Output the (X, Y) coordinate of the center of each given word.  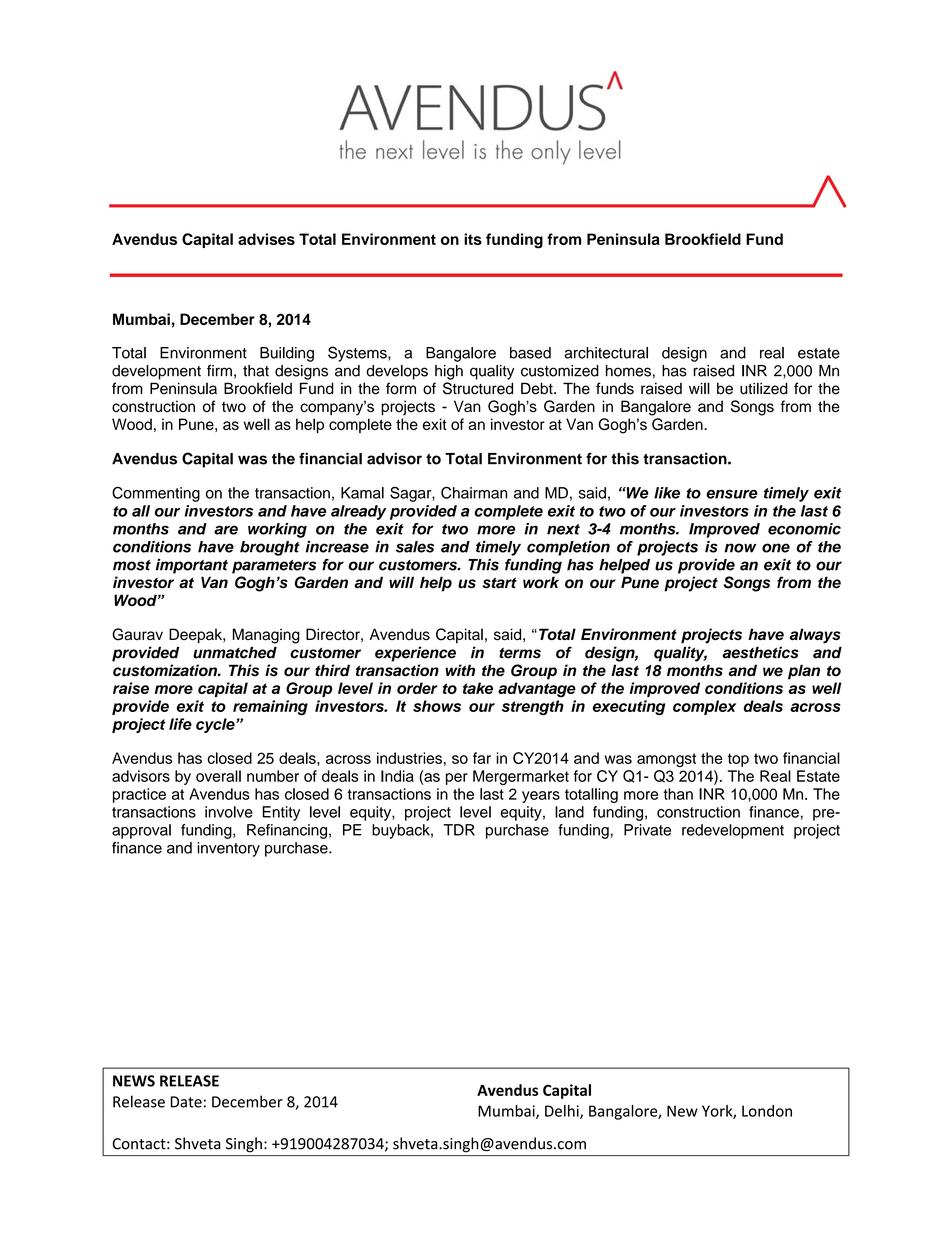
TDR (459, 830)
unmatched (235, 653)
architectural (606, 353)
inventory (228, 849)
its (473, 239)
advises (266, 239)
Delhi (563, 1112)
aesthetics (760, 652)
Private (647, 830)
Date (186, 1102)
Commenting (156, 494)
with (460, 670)
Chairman (474, 492)
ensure (732, 494)
